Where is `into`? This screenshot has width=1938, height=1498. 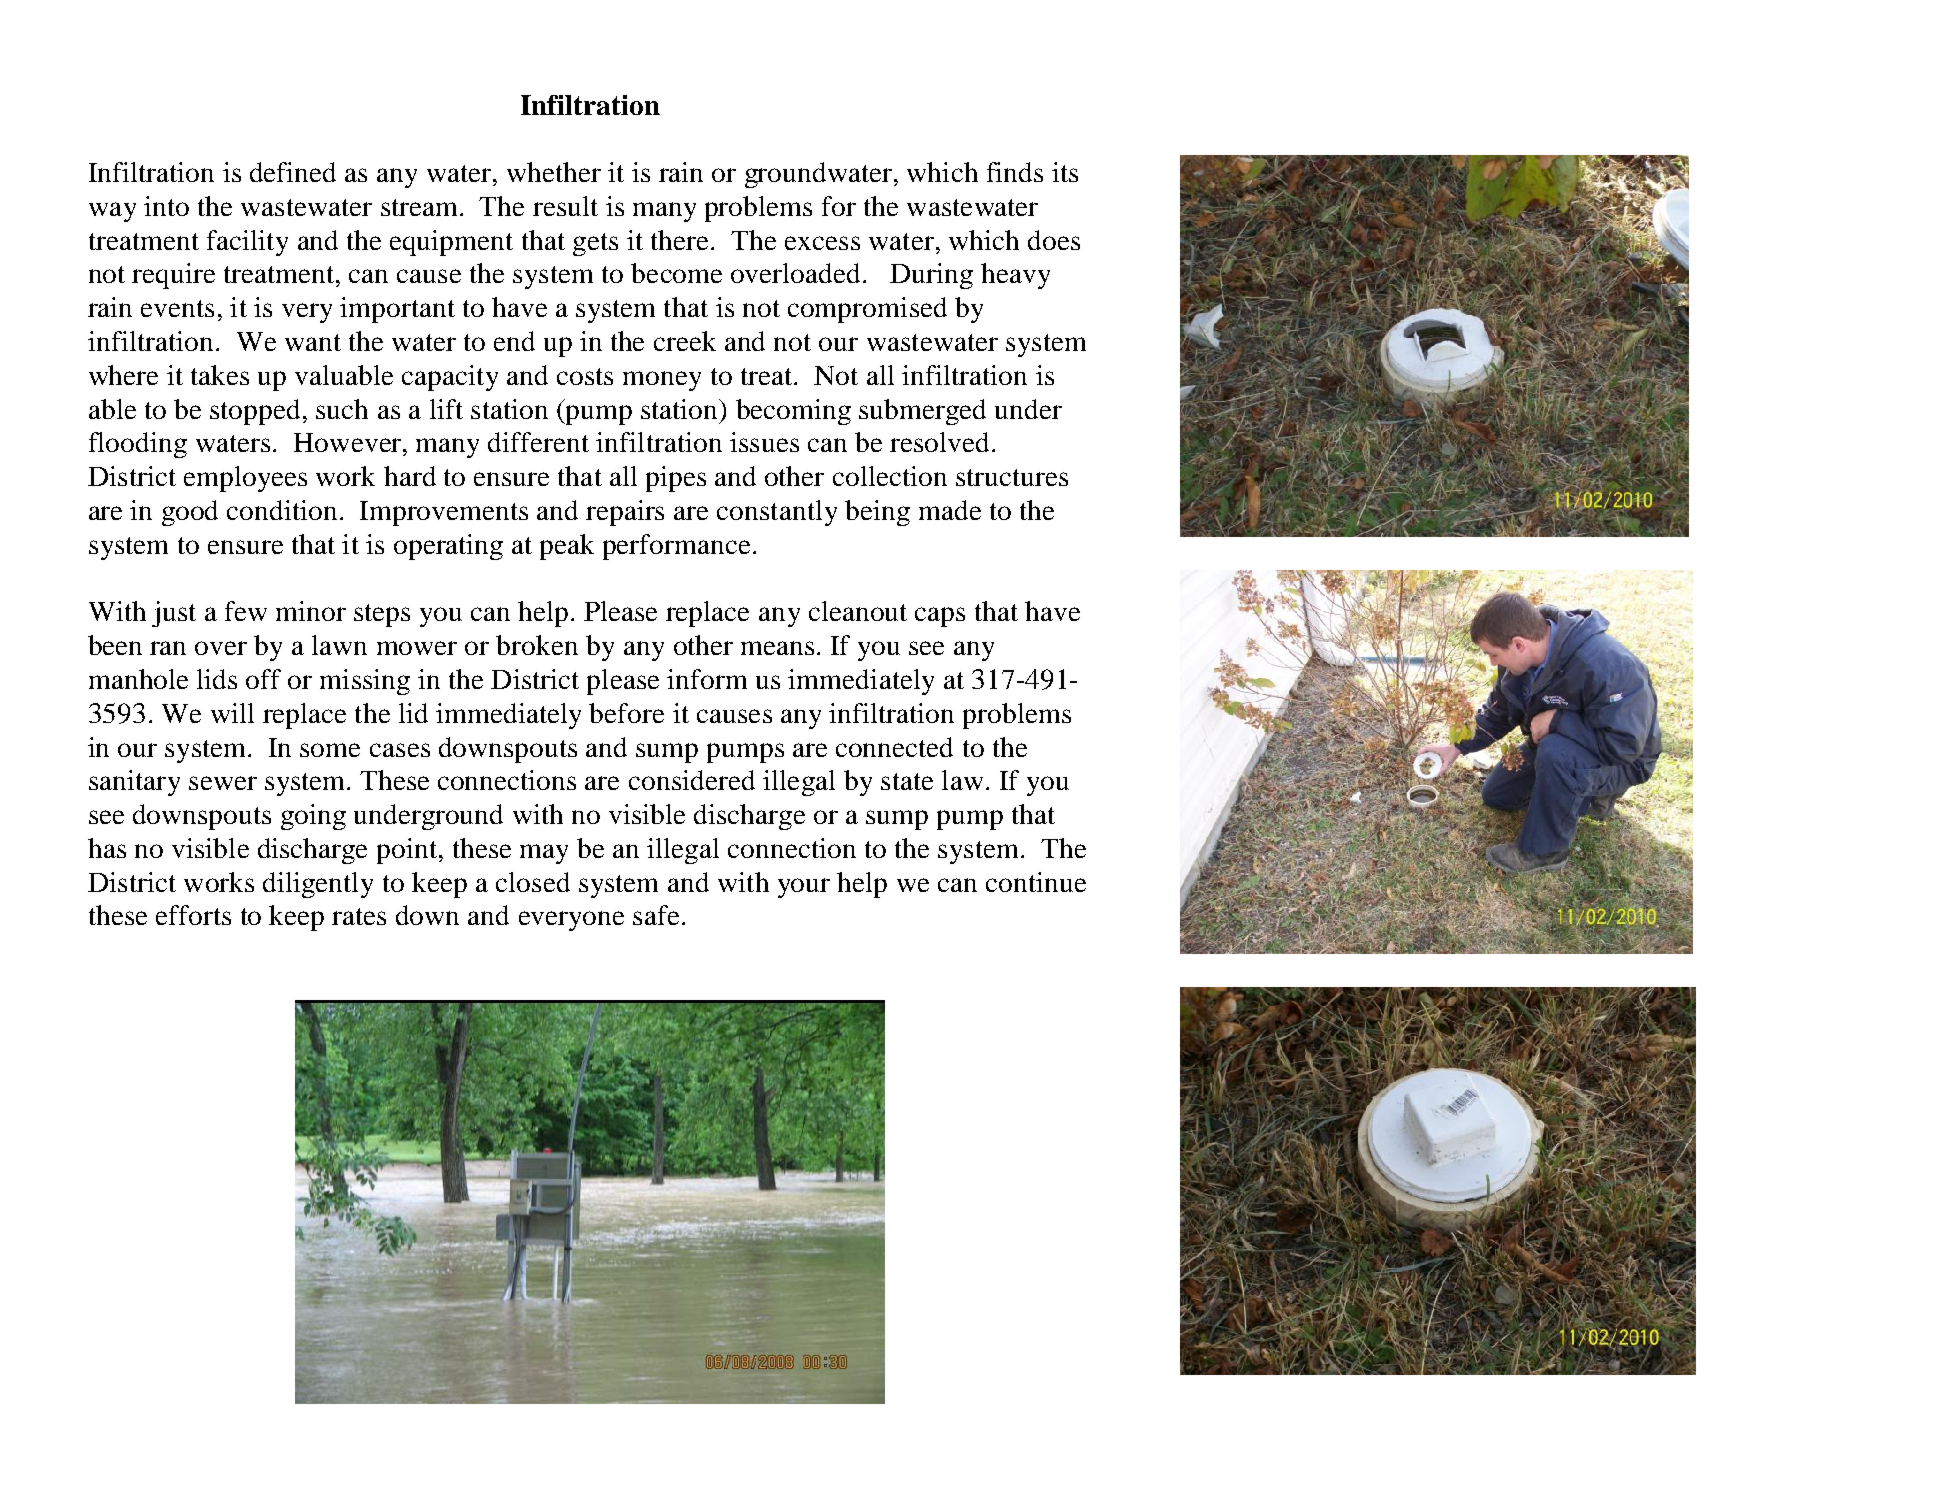 into is located at coordinates (166, 206).
